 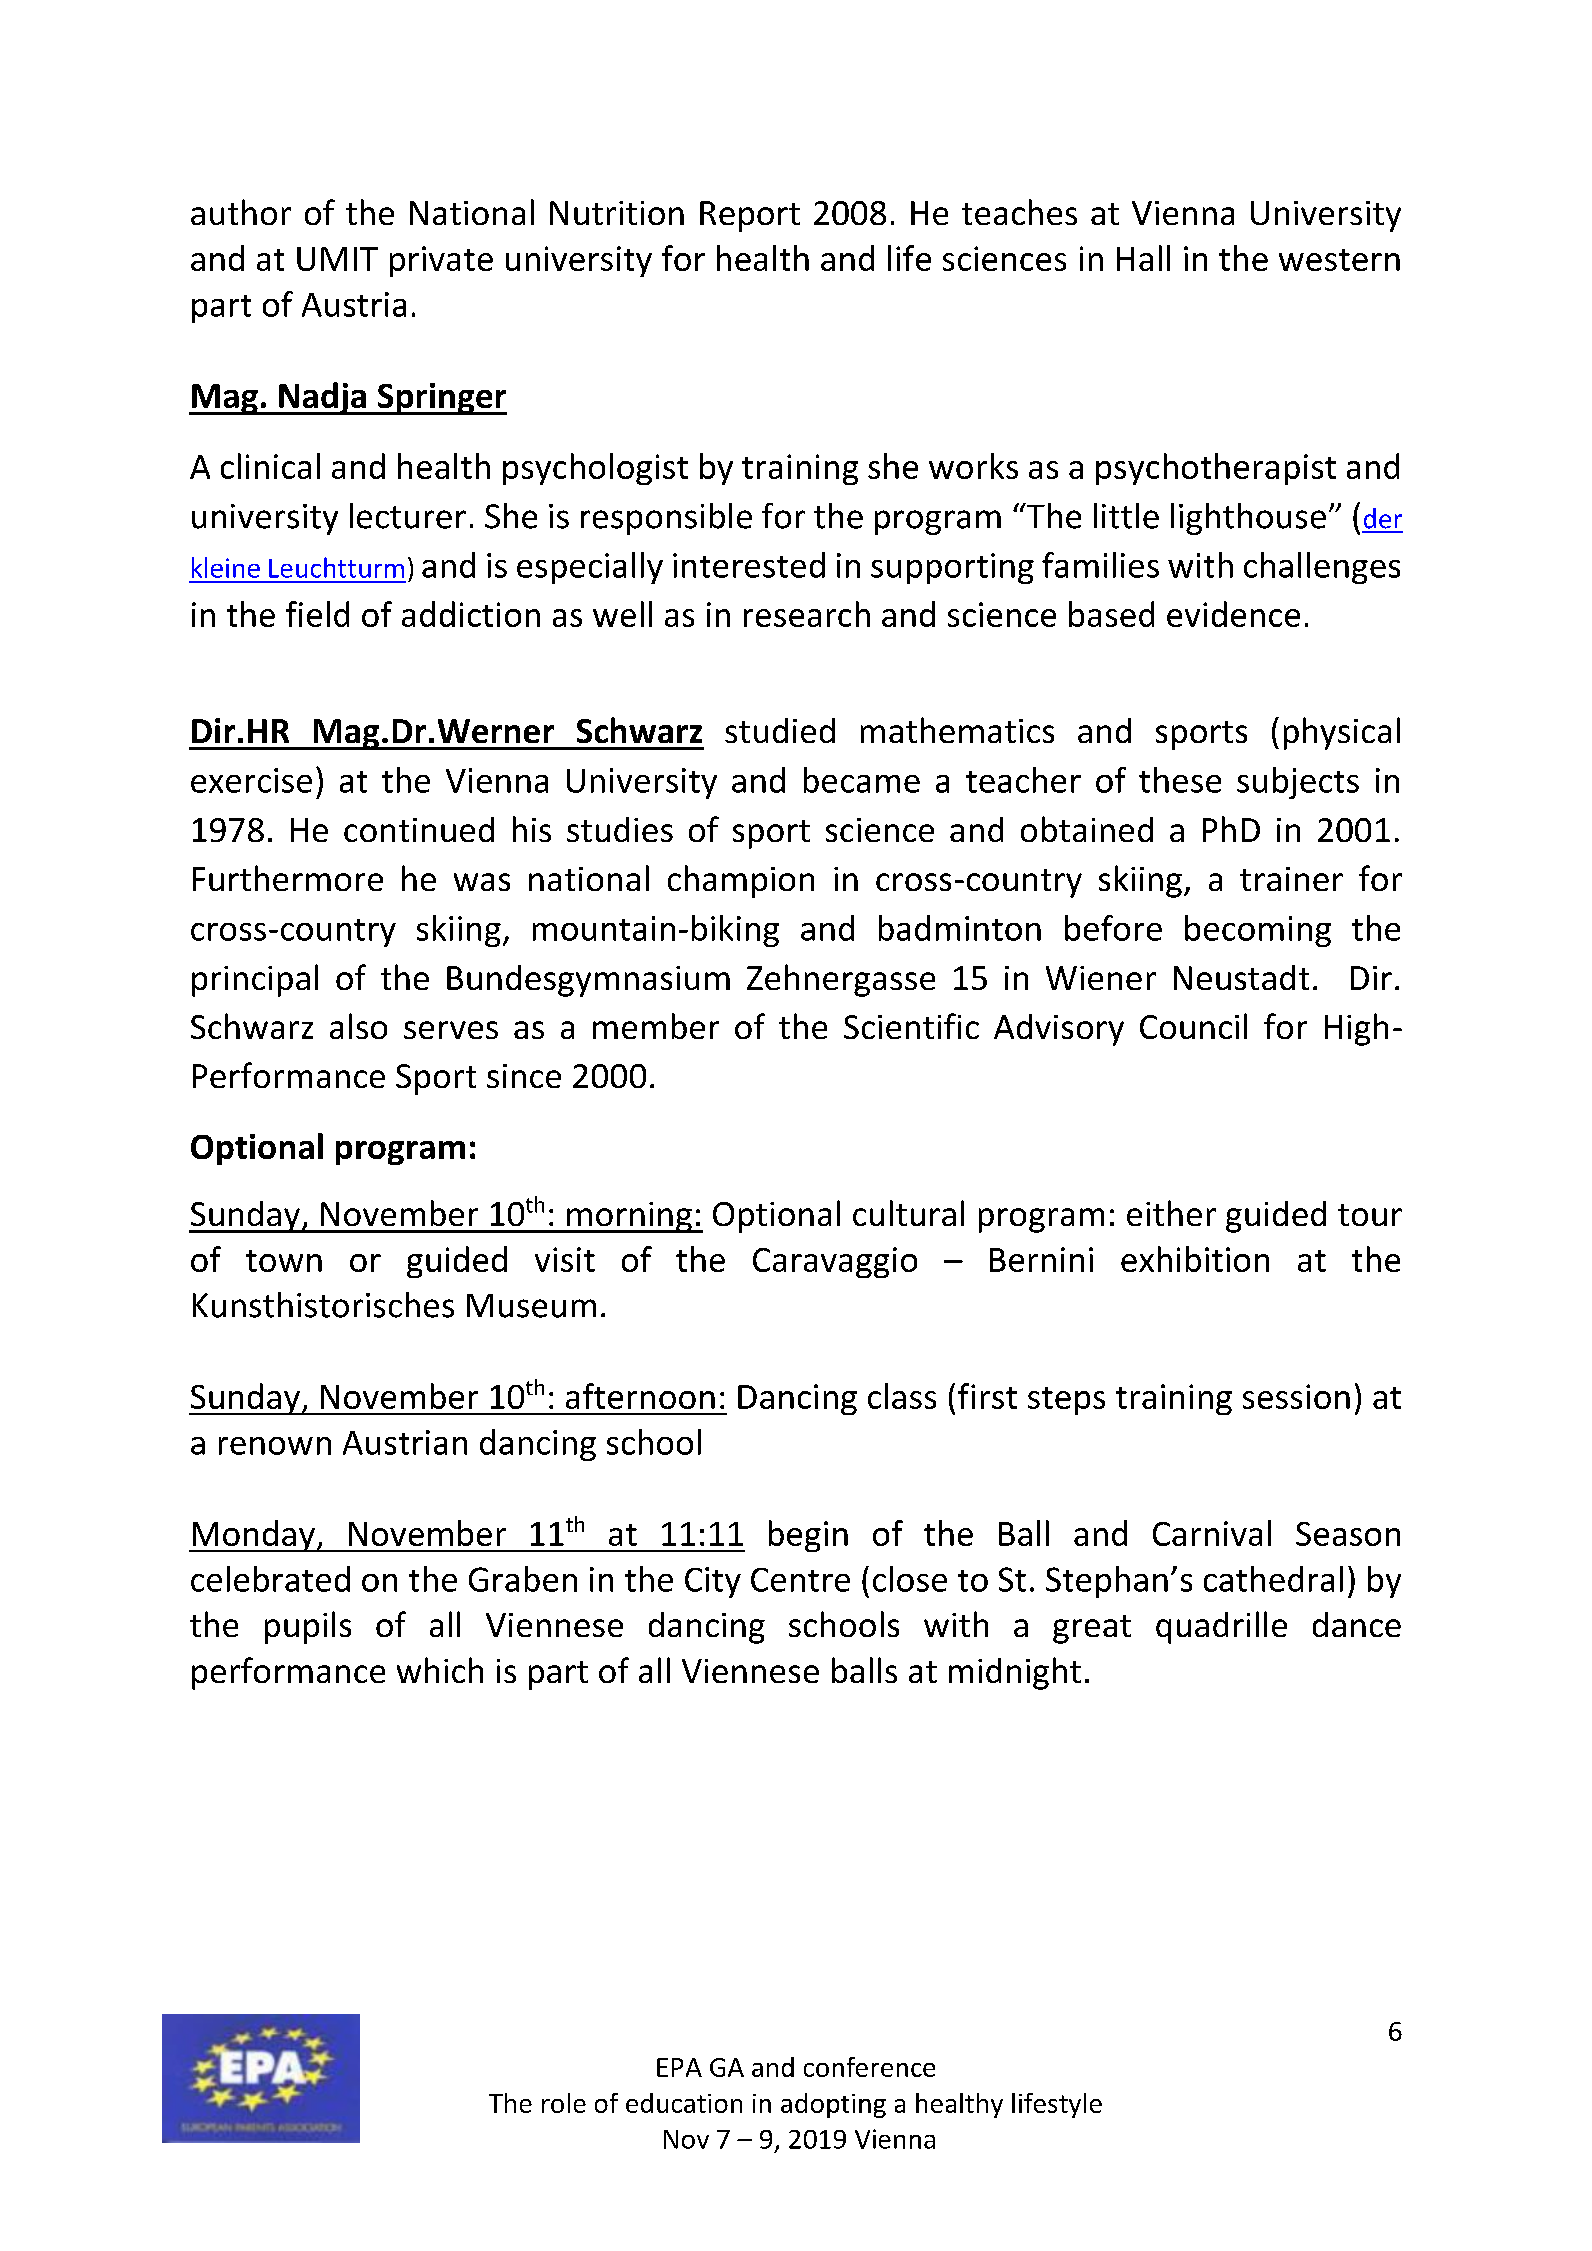 I want to click on private, so click(x=441, y=261).
